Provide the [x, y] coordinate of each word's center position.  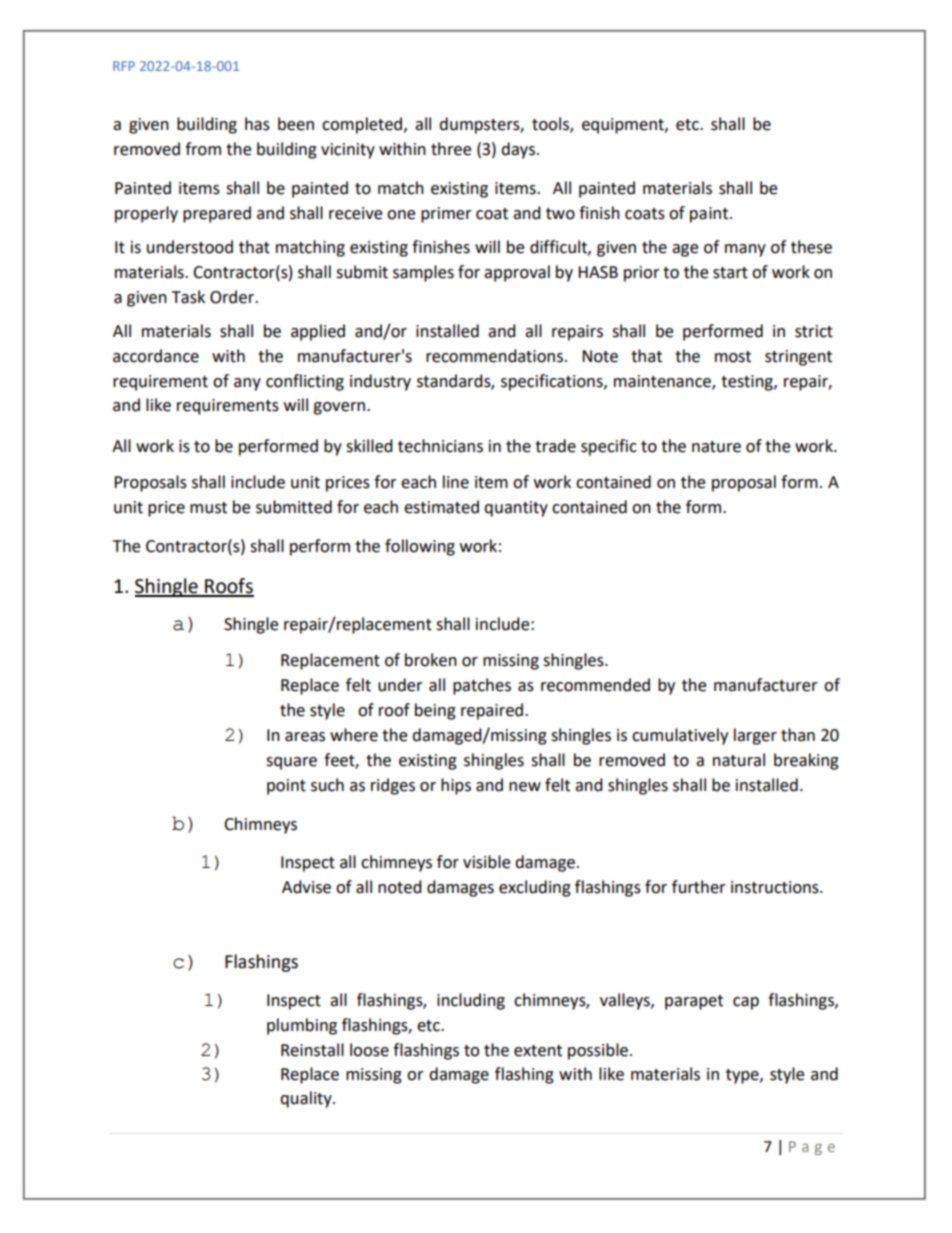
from [203, 149]
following [420, 547]
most [733, 357]
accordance [156, 356]
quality [307, 1099]
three [451, 149]
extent [538, 1051]
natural [739, 760]
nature [716, 447]
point [286, 787]
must [208, 508]
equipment [624, 126]
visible [486, 862]
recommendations [496, 356]
